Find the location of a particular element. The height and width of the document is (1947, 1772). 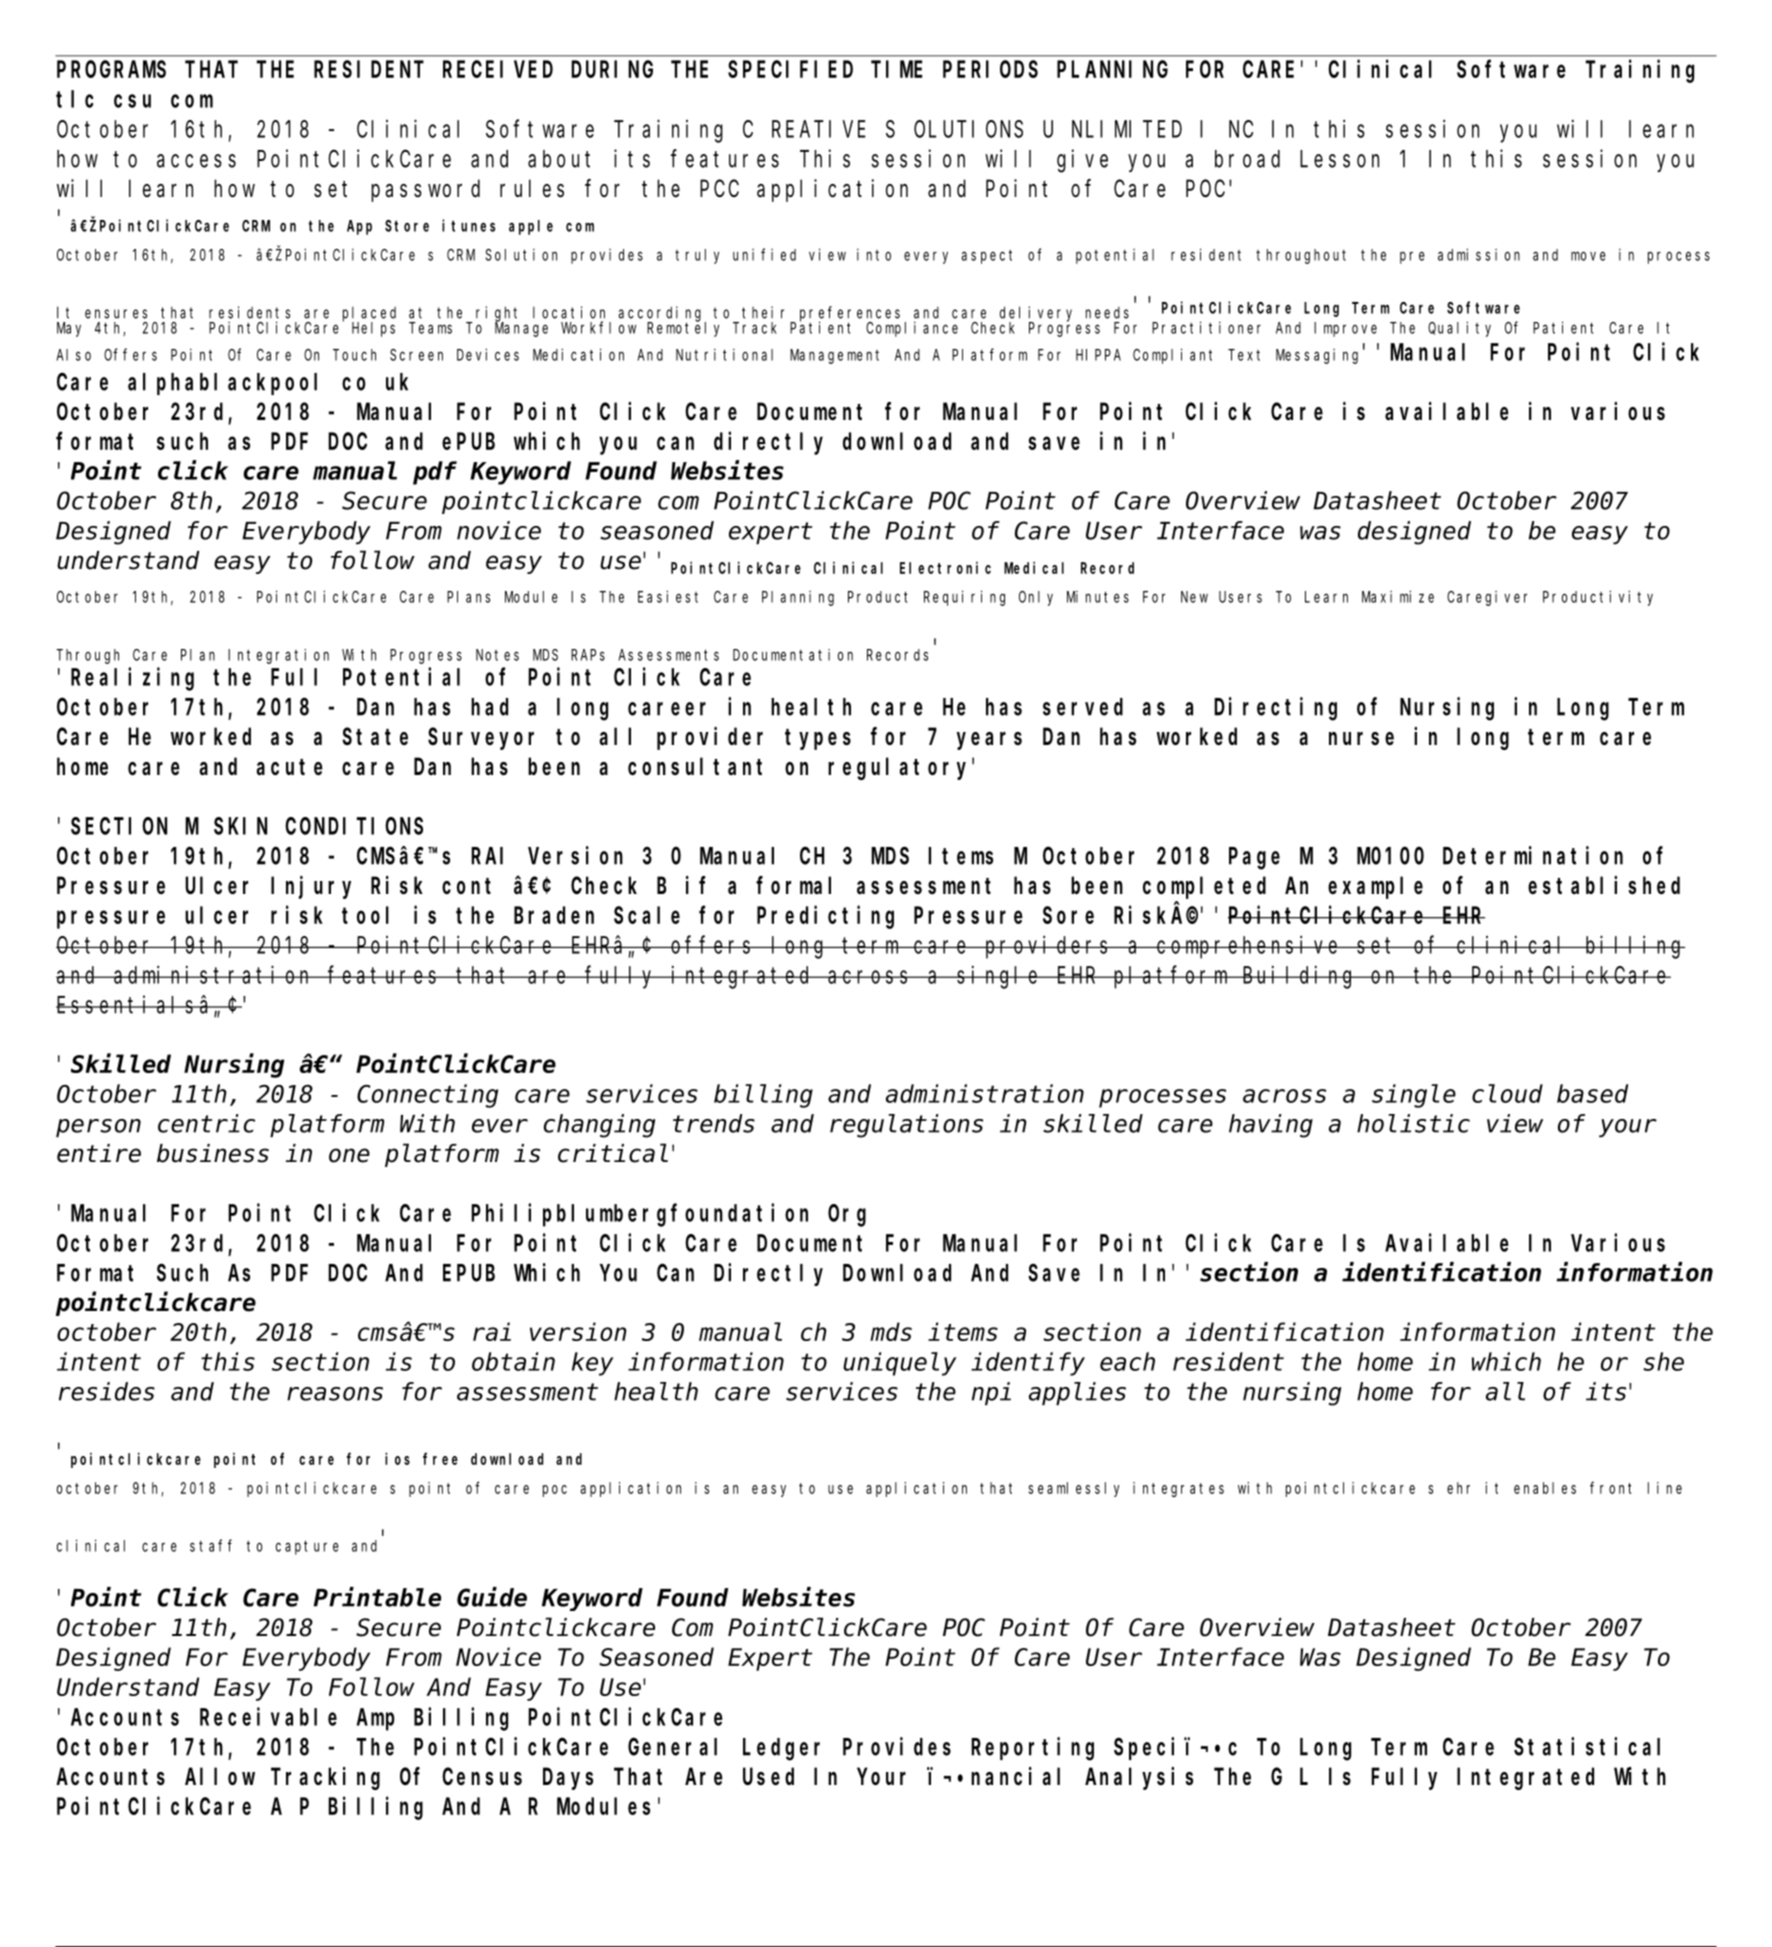

enables is located at coordinates (1545, 1488).
